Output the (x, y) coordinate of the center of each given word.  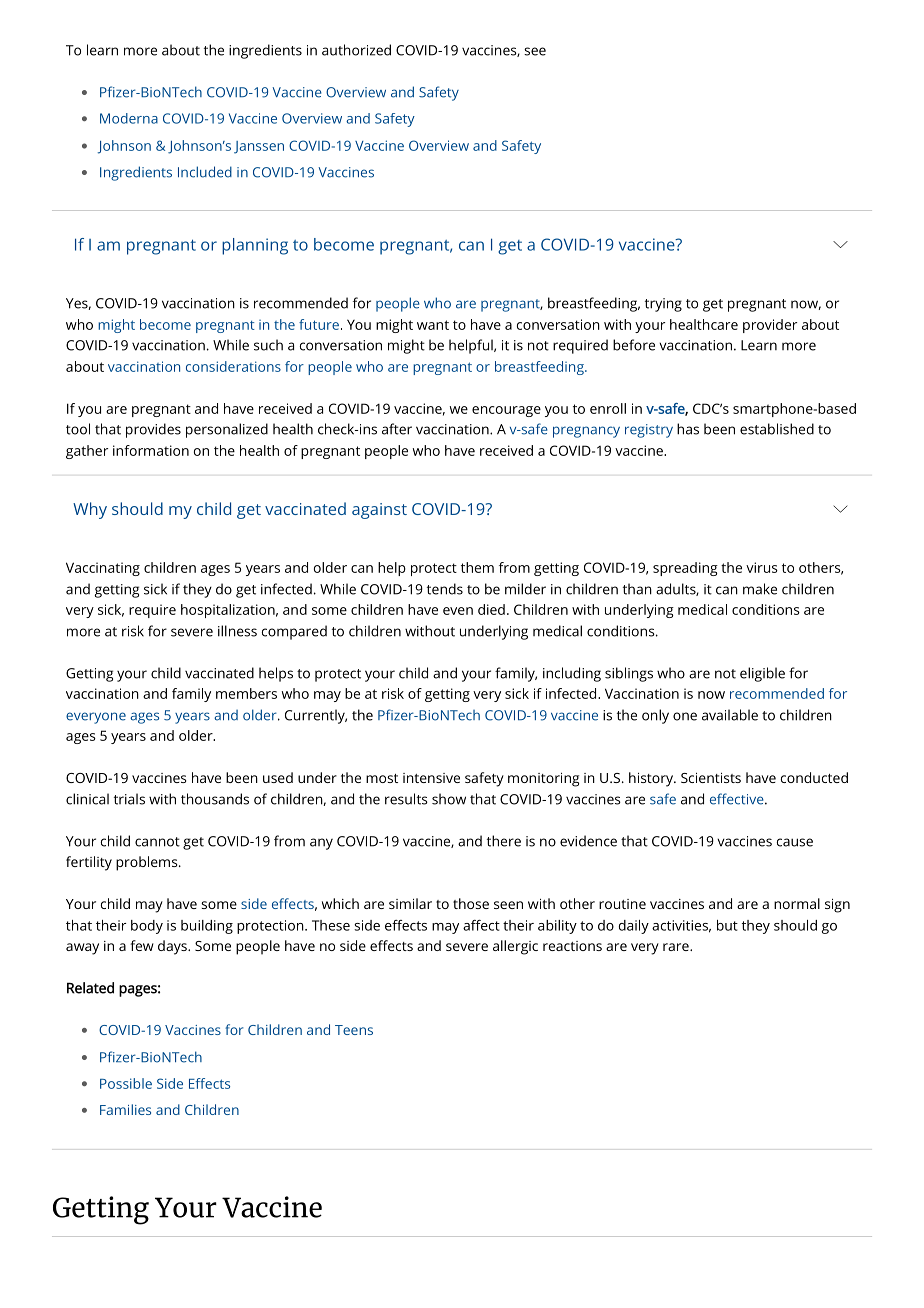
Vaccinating (103, 569)
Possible (126, 1083)
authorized (356, 50)
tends (445, 589)
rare (677, 947)
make (760, 589)
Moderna (129, 118)
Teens (354, 1030)
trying (663, 305)
